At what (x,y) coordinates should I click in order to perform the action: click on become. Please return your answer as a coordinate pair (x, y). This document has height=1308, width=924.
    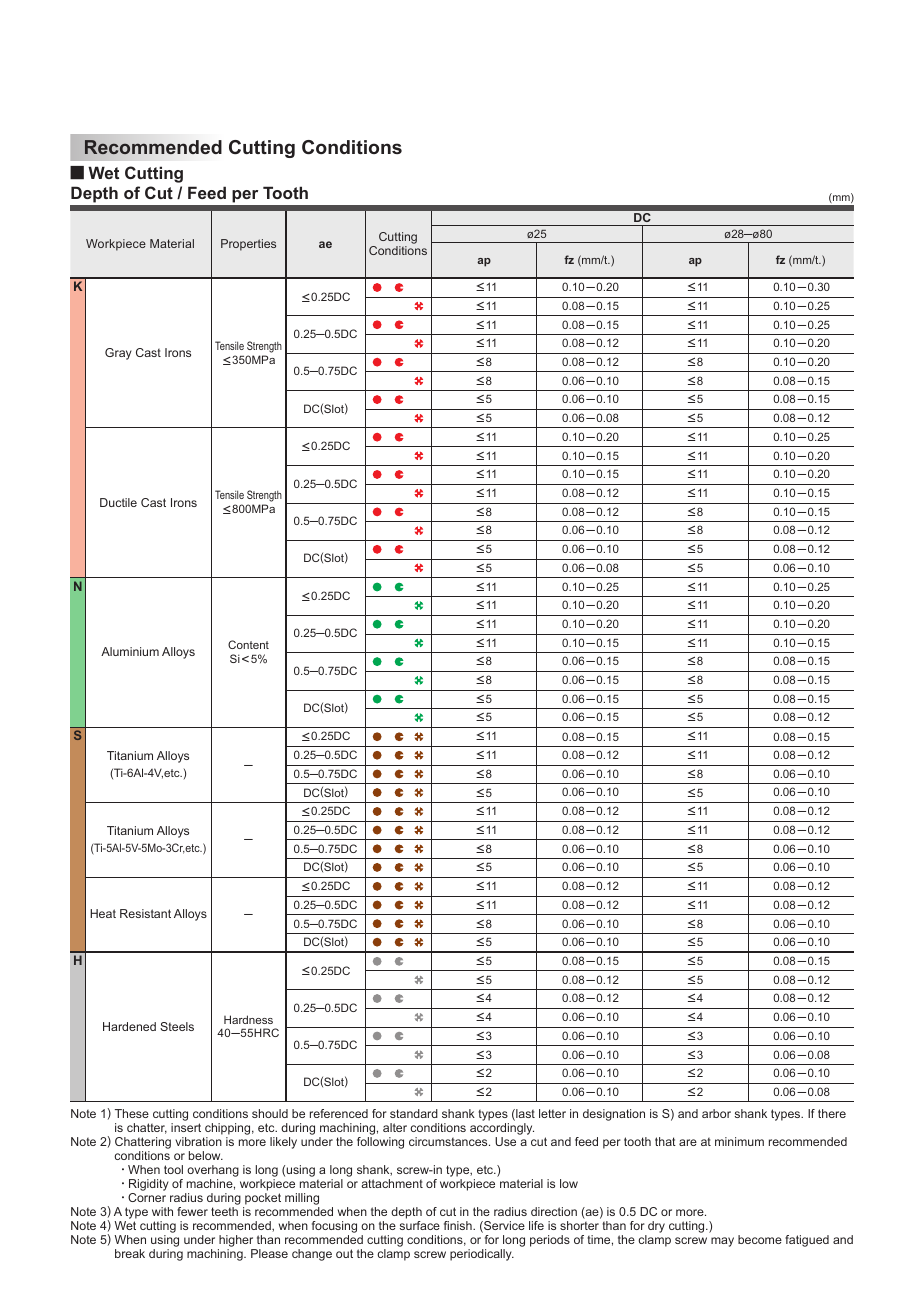
    Looking at the image, I should click on (760, 1239).
